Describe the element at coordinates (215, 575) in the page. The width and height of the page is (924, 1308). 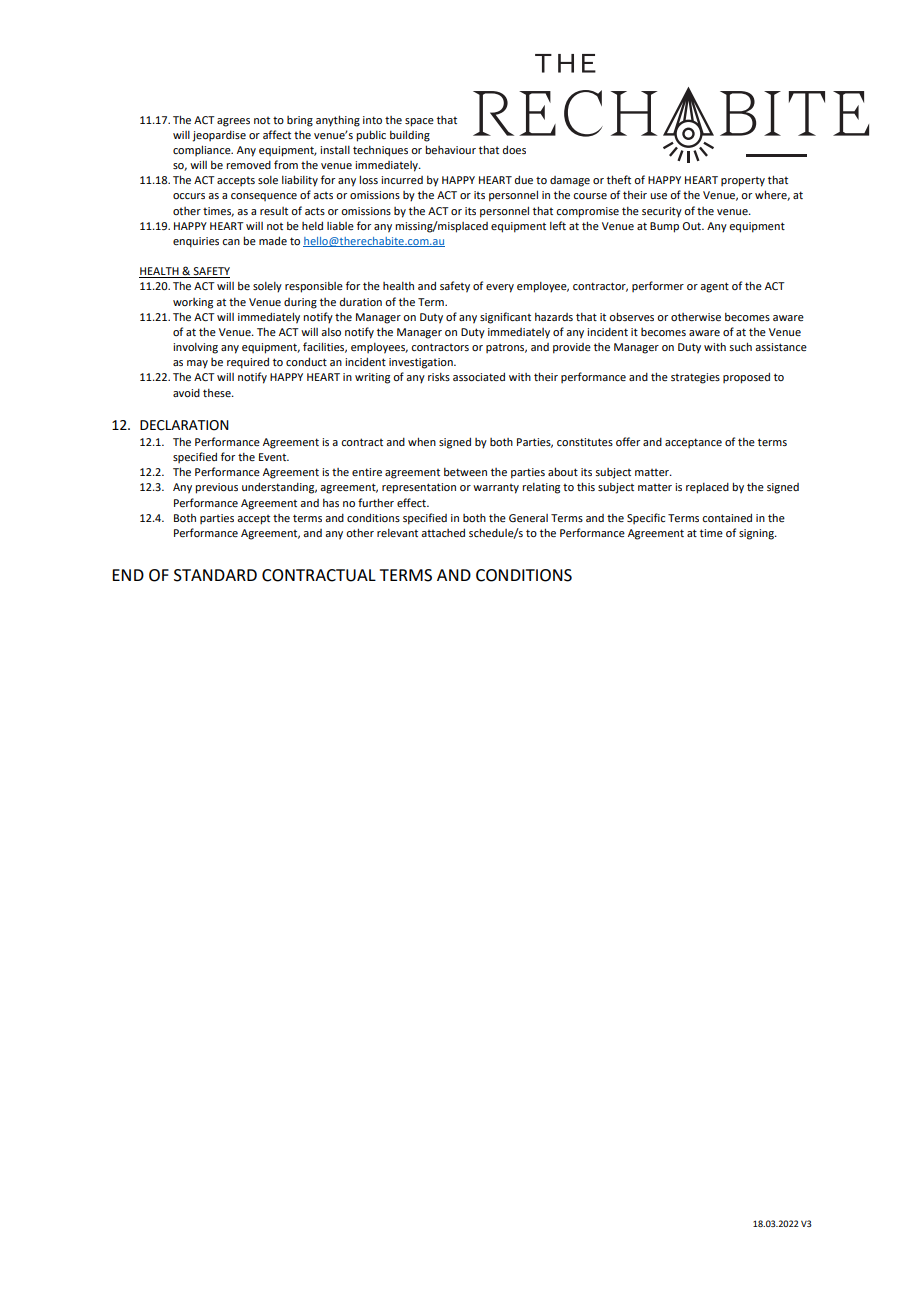
I see `STANDARD` at that location.
